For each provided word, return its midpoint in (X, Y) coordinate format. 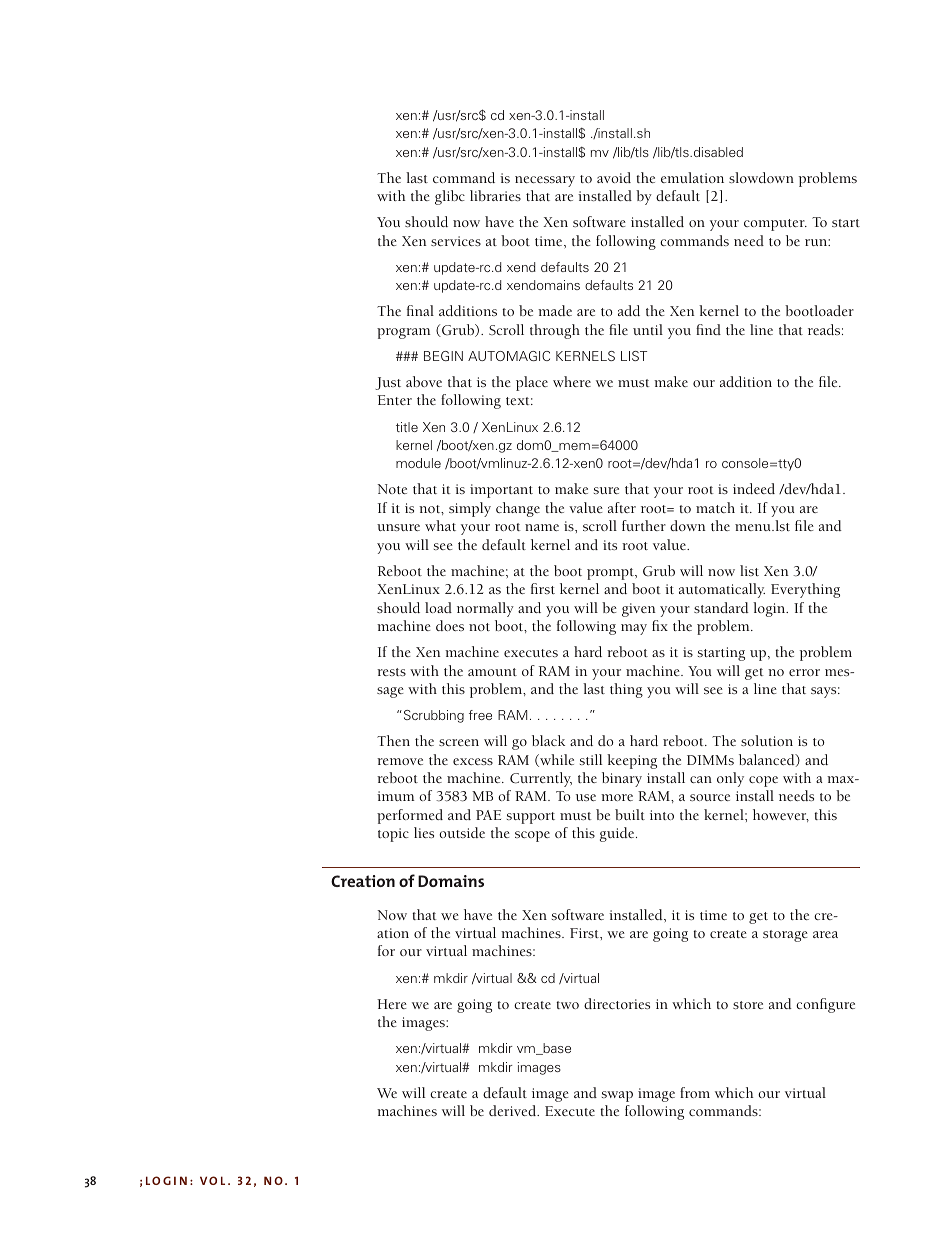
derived (514, 1110)
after (622, 507)
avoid (614, 177)
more (617, 797)
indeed (754, 488)
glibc (450, 197)
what (440, 525)
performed (410, 816)
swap (617, 1096)
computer (775, 225)
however (781, 815)
